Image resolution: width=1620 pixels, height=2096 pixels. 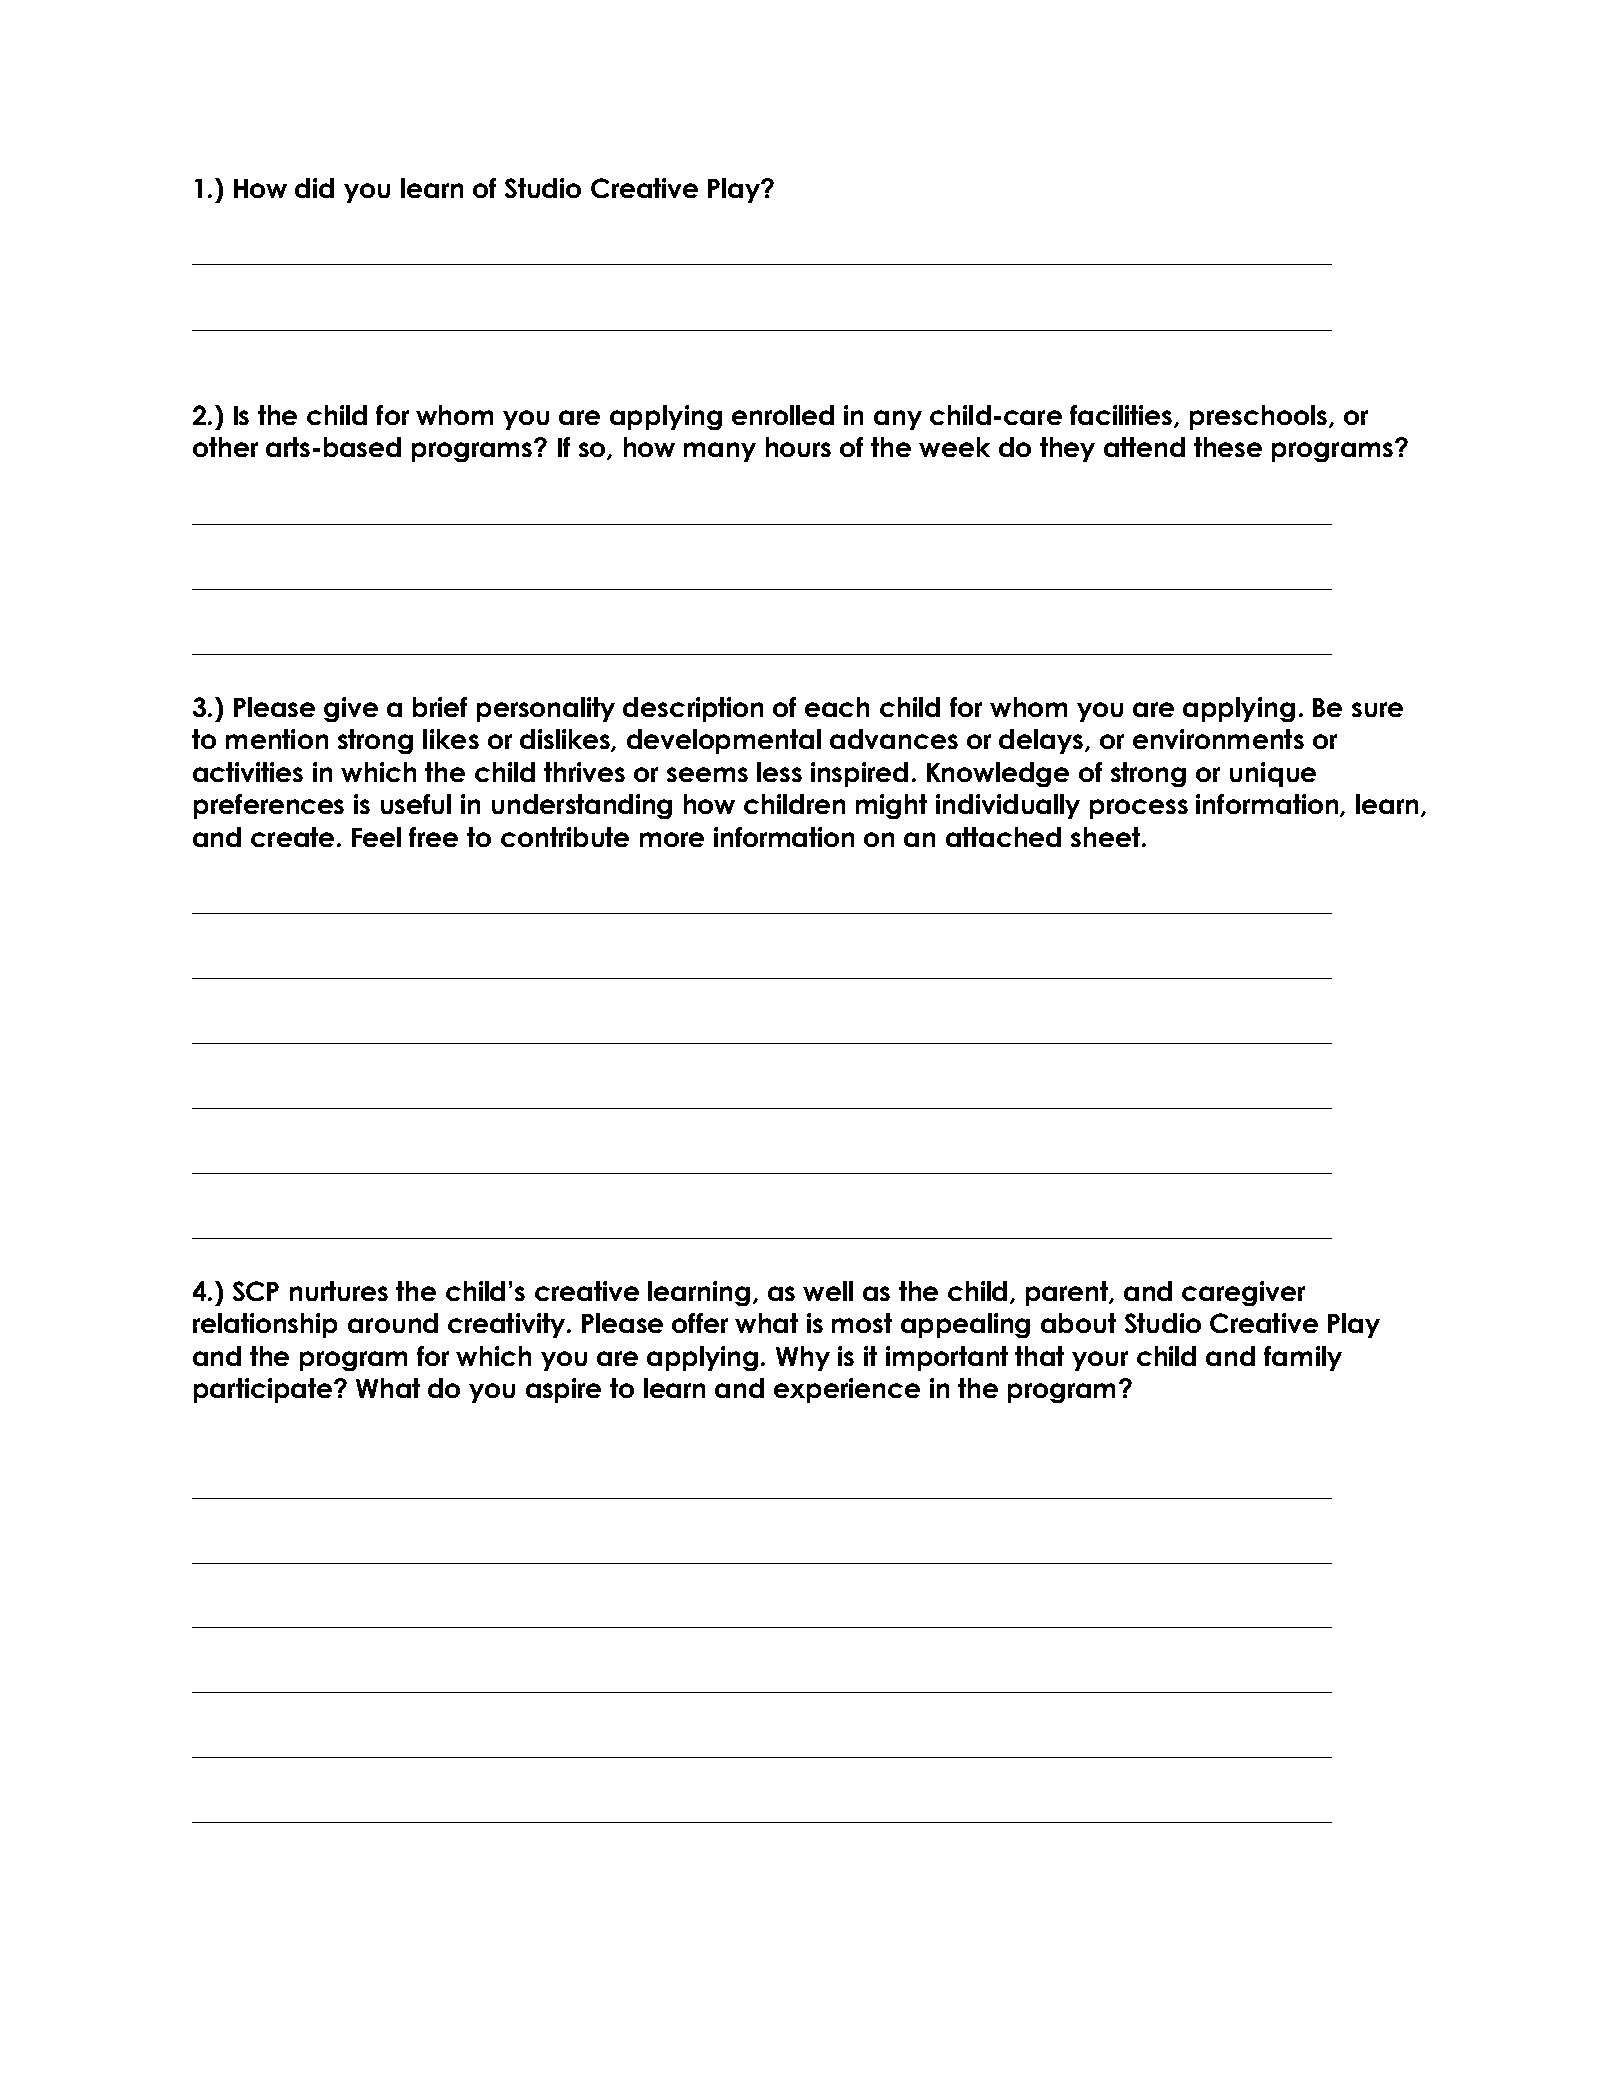 I want to click on unique, so click(x=1273, y=774).
